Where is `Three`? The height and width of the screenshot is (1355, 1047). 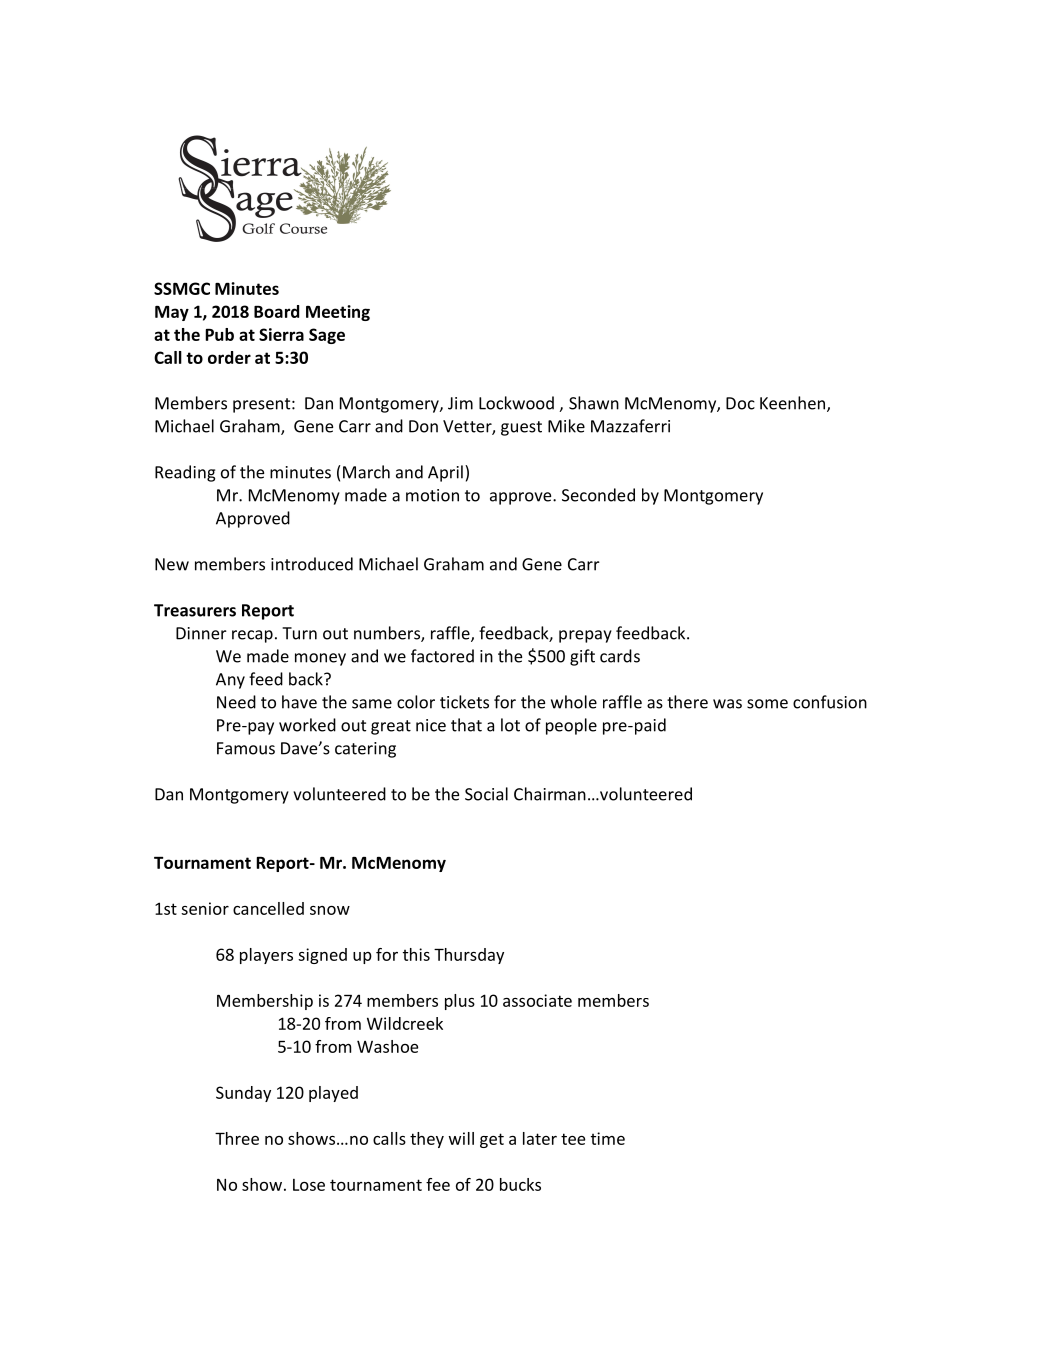
Three is located at coordinates (237, 1138).
